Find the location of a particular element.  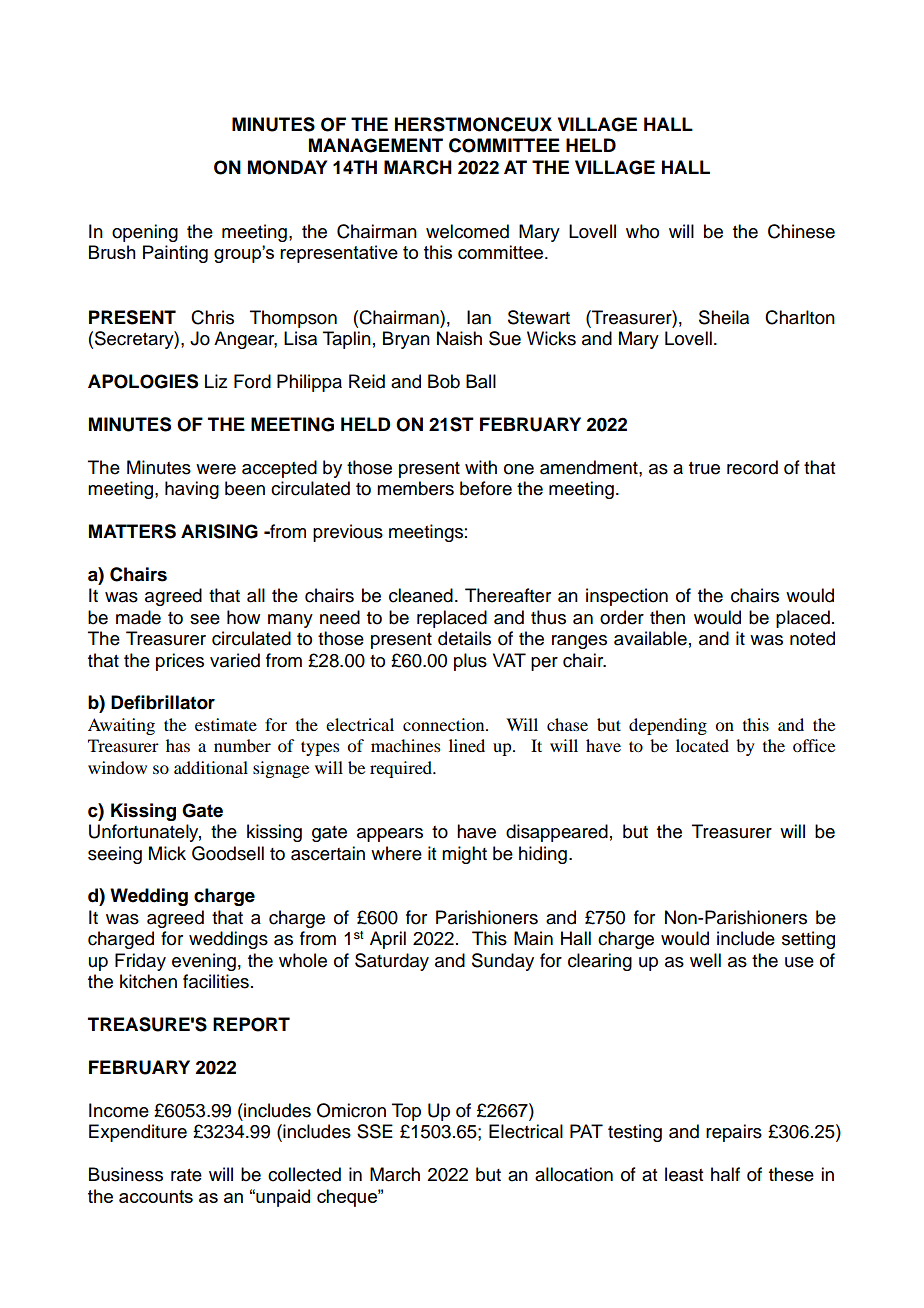

opening is located at coordinates (145, 233).
